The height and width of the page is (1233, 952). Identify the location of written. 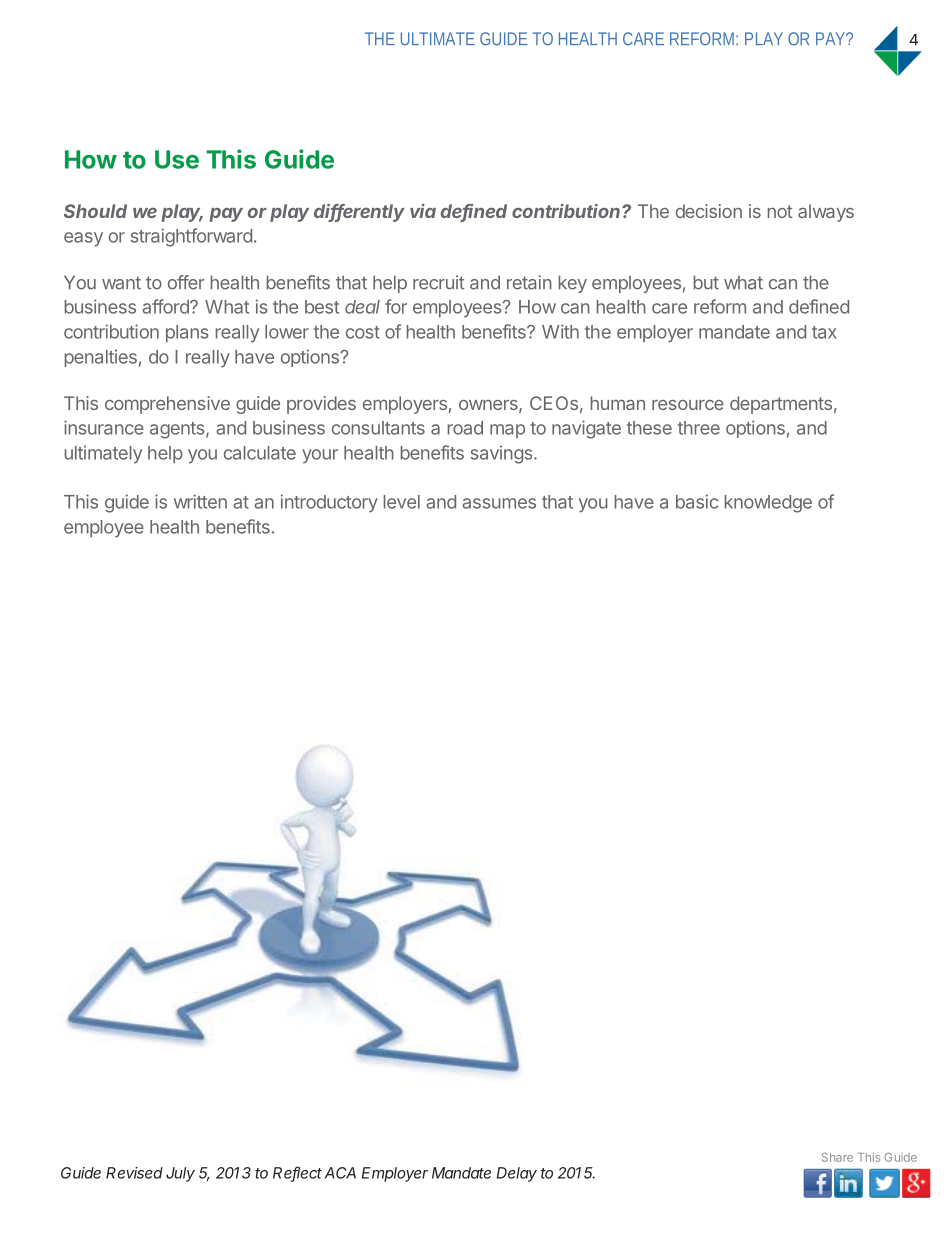
(200, 501).
